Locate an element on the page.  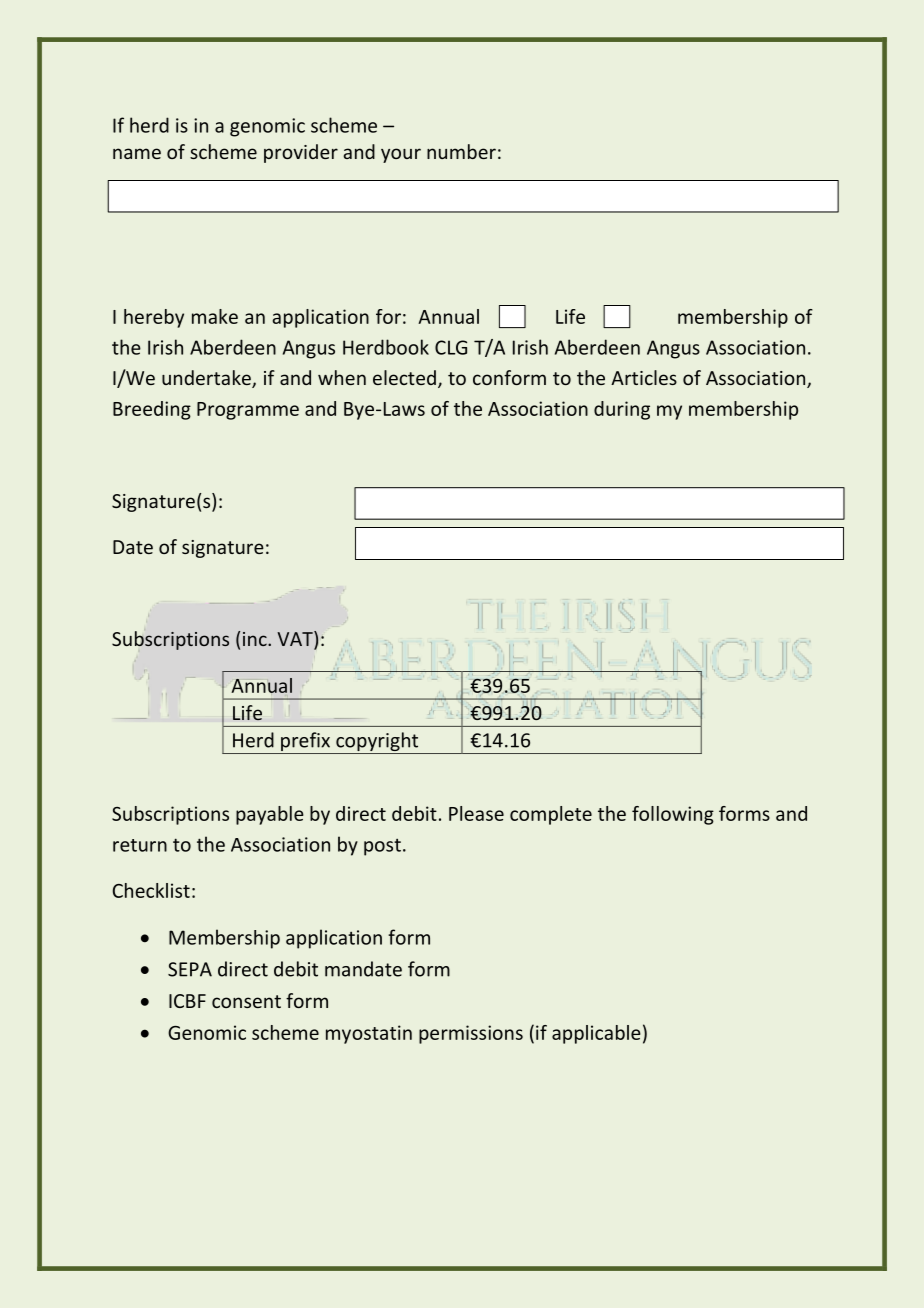
VAT is located at coordinates (296, 640).
